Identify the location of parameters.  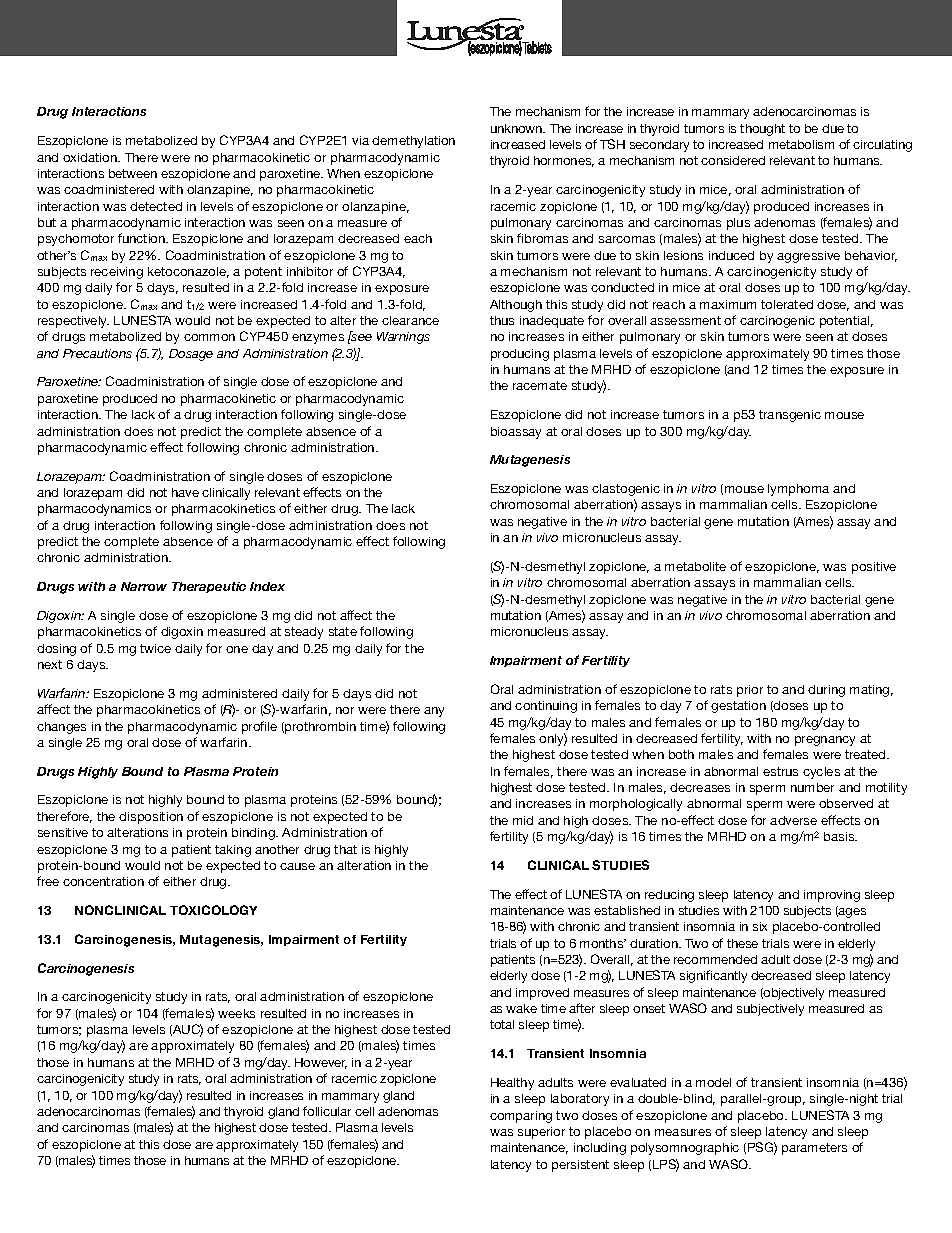
(814, 1149).
